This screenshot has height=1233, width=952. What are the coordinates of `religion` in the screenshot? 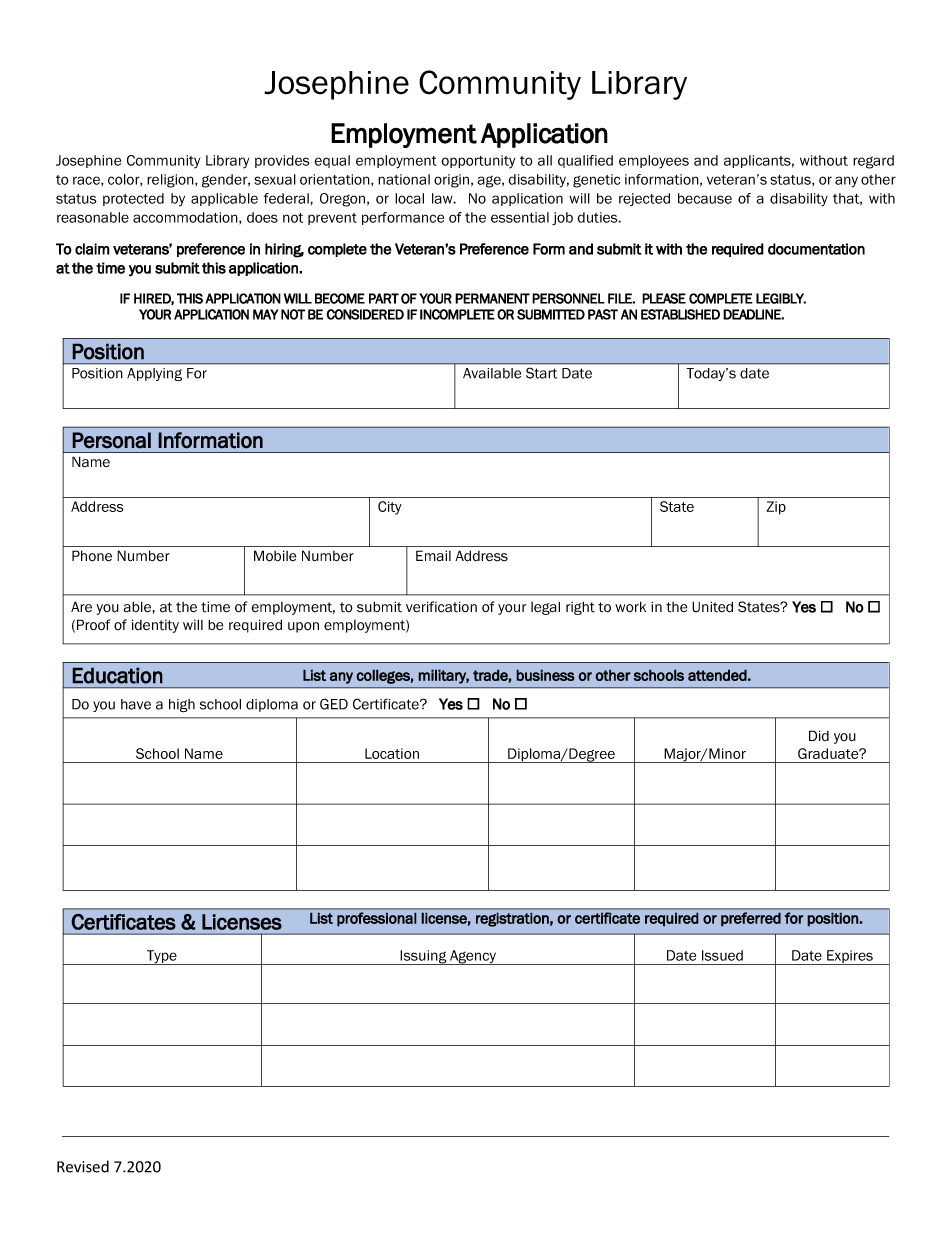 It's located at (171, 181).
